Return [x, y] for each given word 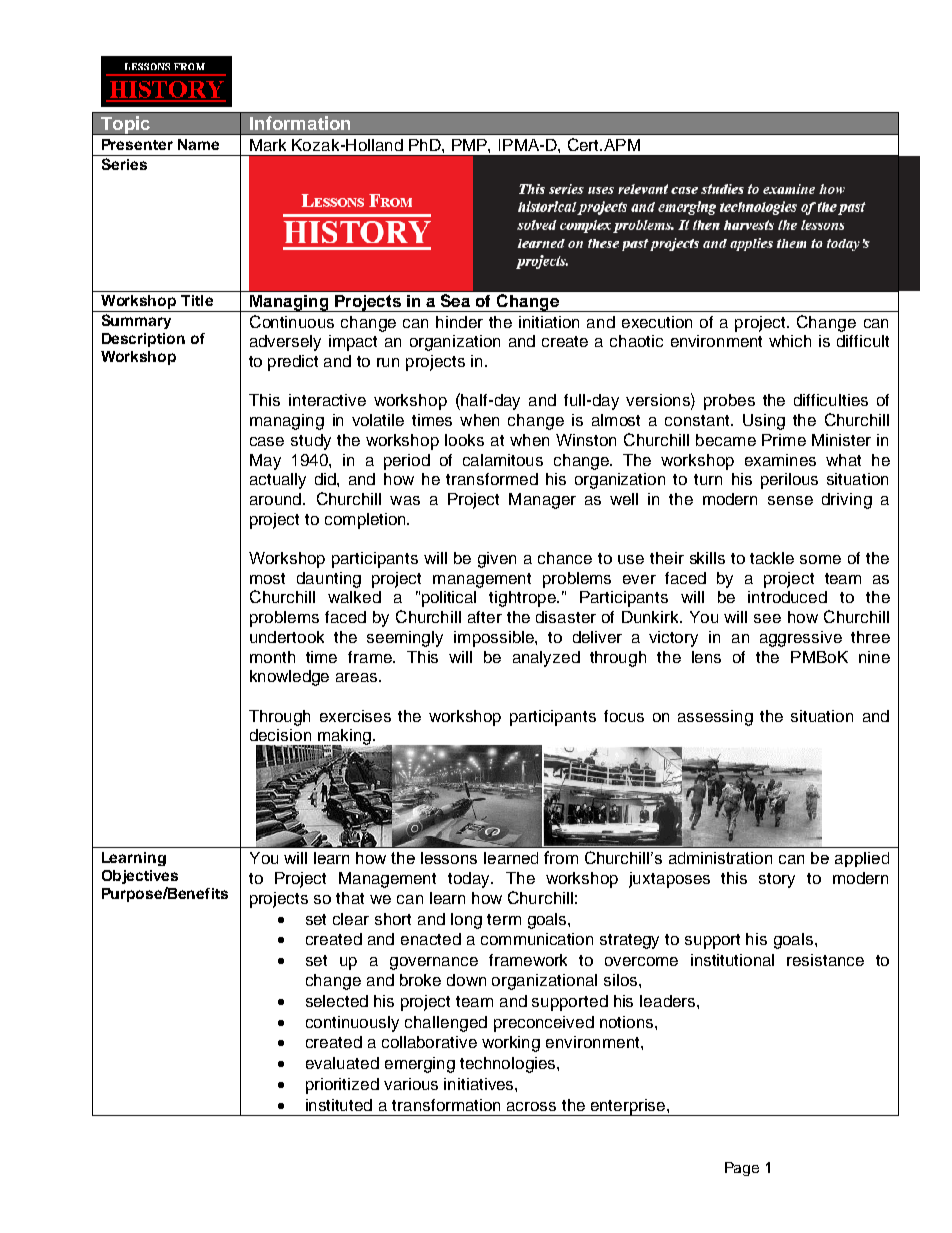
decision [280, 735]
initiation [549, 322]
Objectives [140, 877]
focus [624, 716]
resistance [825, 960]
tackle [772, 558]
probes [729, 402]
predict [293, 363]
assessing [715, 718]
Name [198, 144]
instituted [339, 1105]
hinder [459, 322]
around [277, 499]
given [497, 560]
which [790, 341]
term [504, 919]
